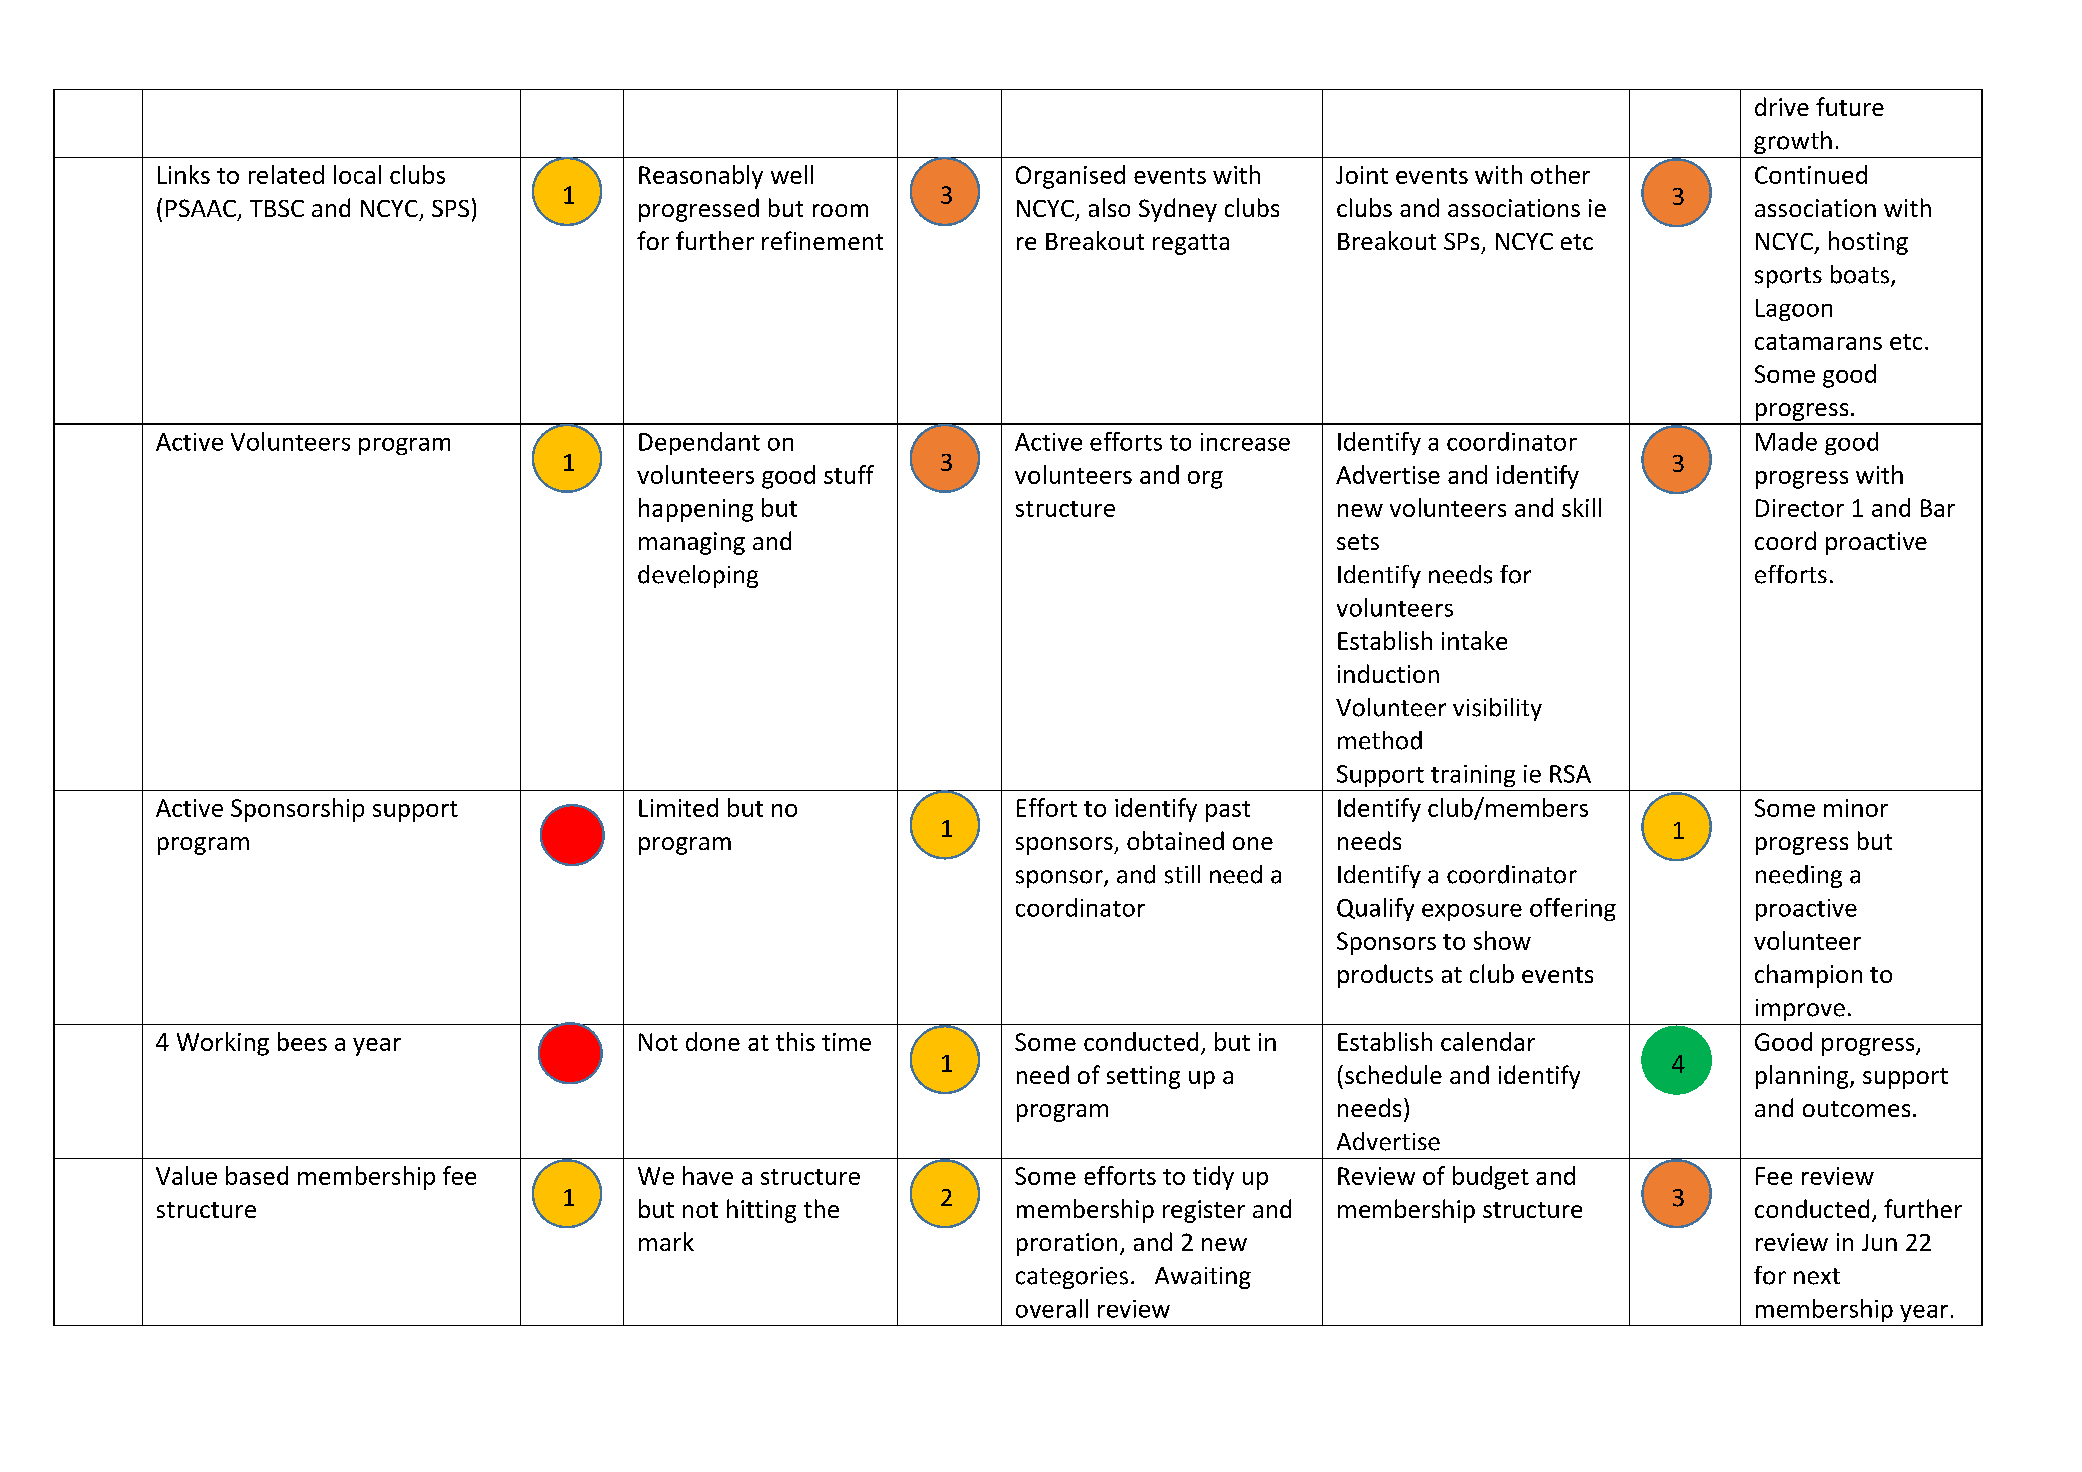  What do you see at coordinates (302, 1041) in the image?
I see `bees` at bounding box center [302, 1041].
